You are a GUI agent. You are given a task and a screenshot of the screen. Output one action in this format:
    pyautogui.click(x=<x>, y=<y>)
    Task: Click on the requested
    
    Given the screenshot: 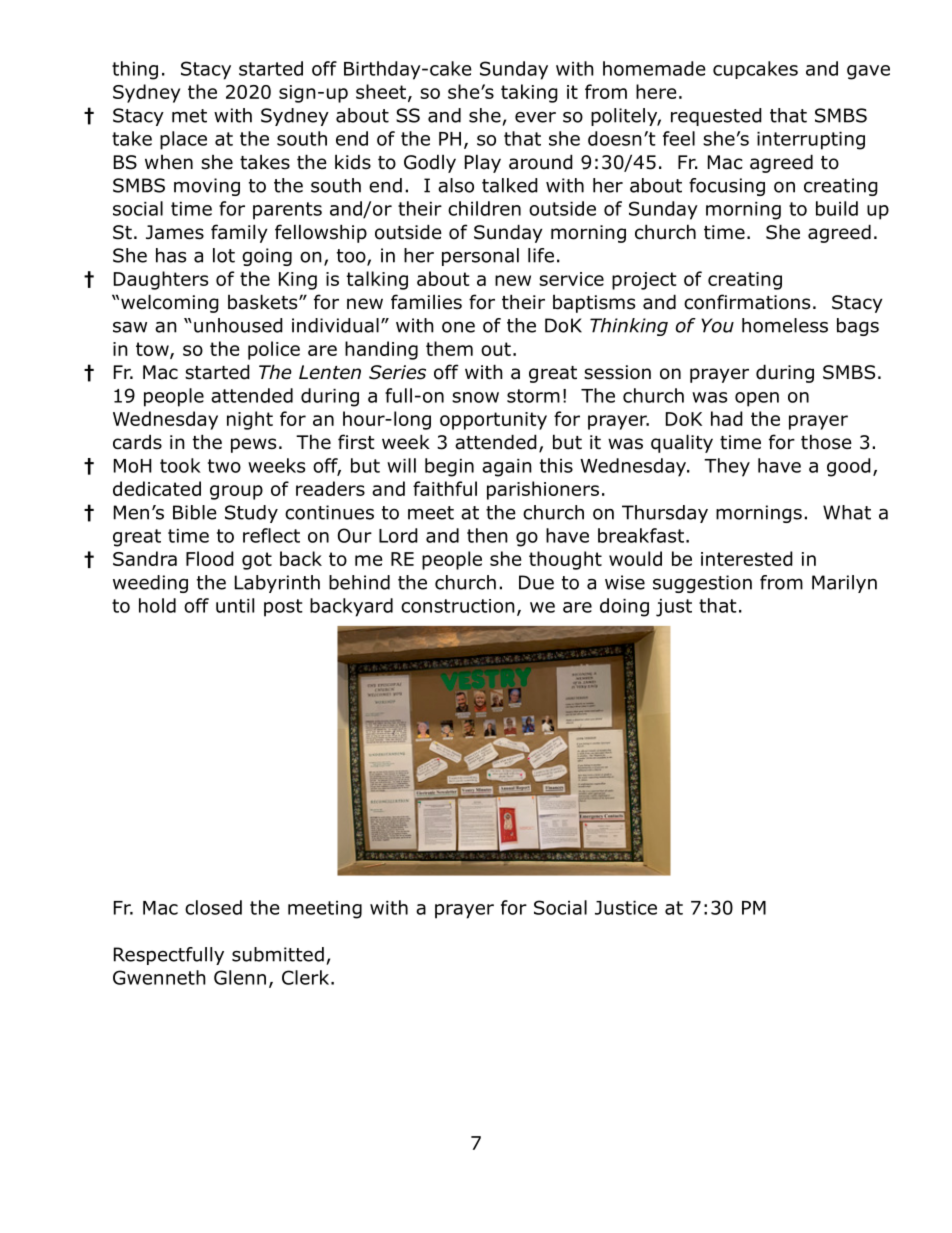 What is the action you would take?
    pyautogui.click(x=716, y=117)
